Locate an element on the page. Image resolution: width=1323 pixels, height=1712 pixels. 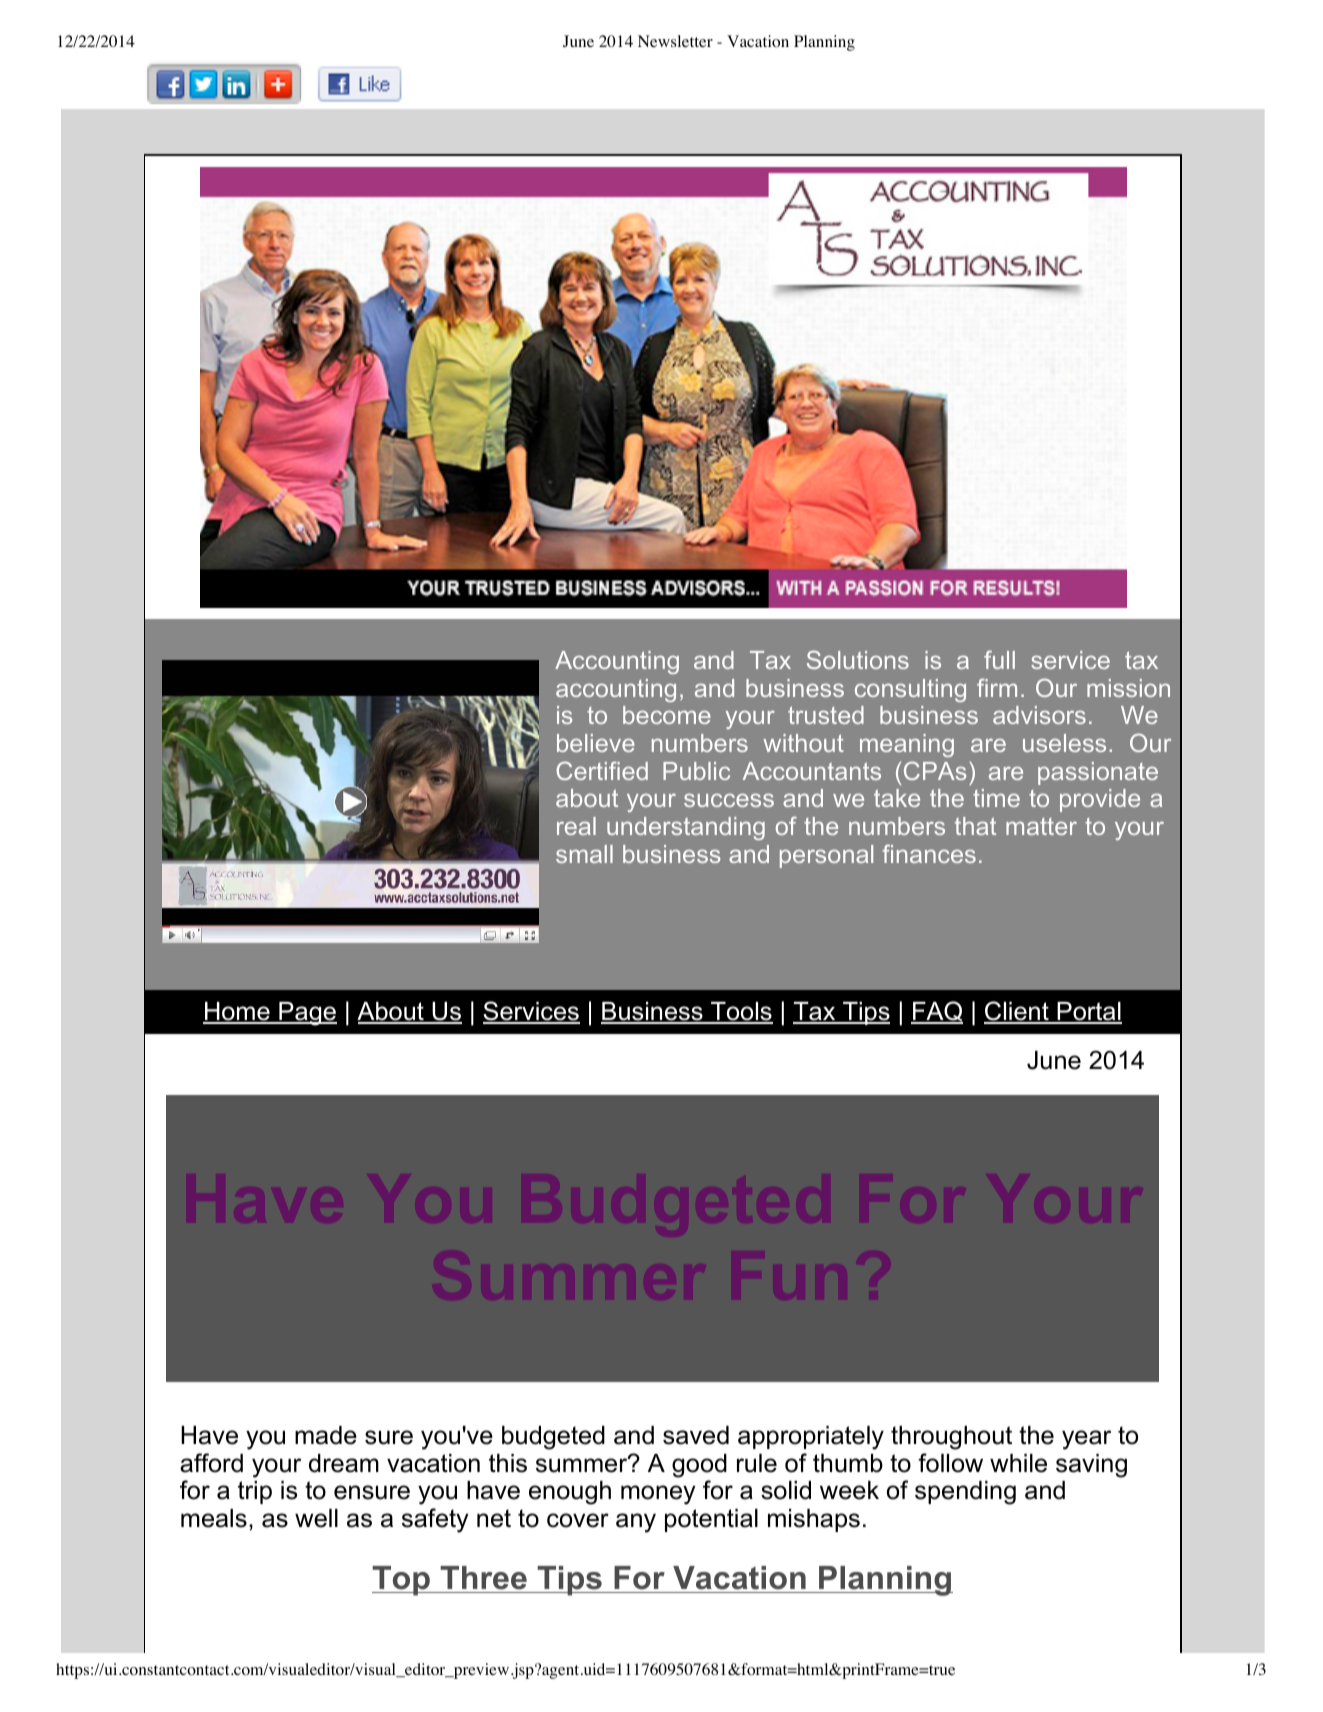
any is located at coordinates (636, 1523).
